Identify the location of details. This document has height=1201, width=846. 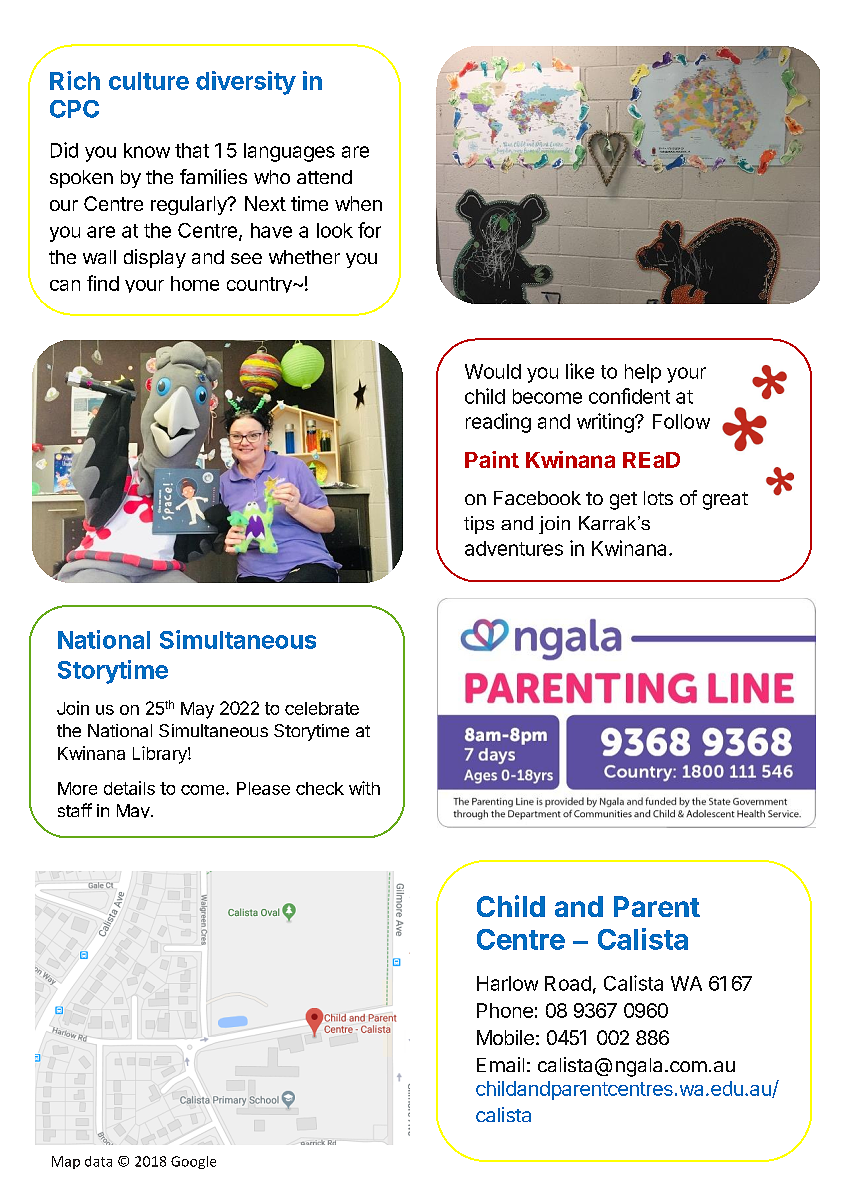
(129, 788).
